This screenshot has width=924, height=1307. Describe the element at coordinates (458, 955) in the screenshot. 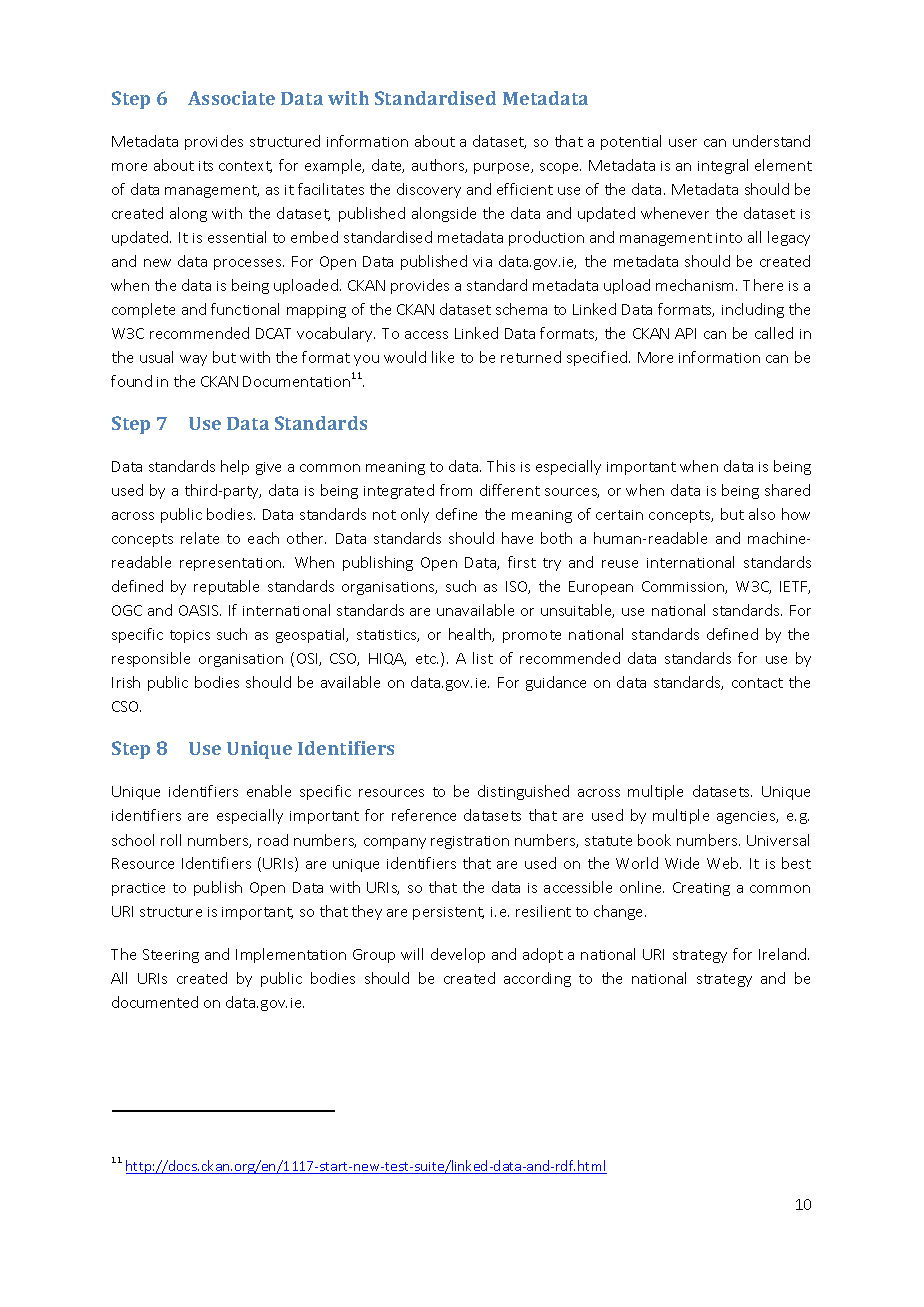

I see `develop` at that location.
